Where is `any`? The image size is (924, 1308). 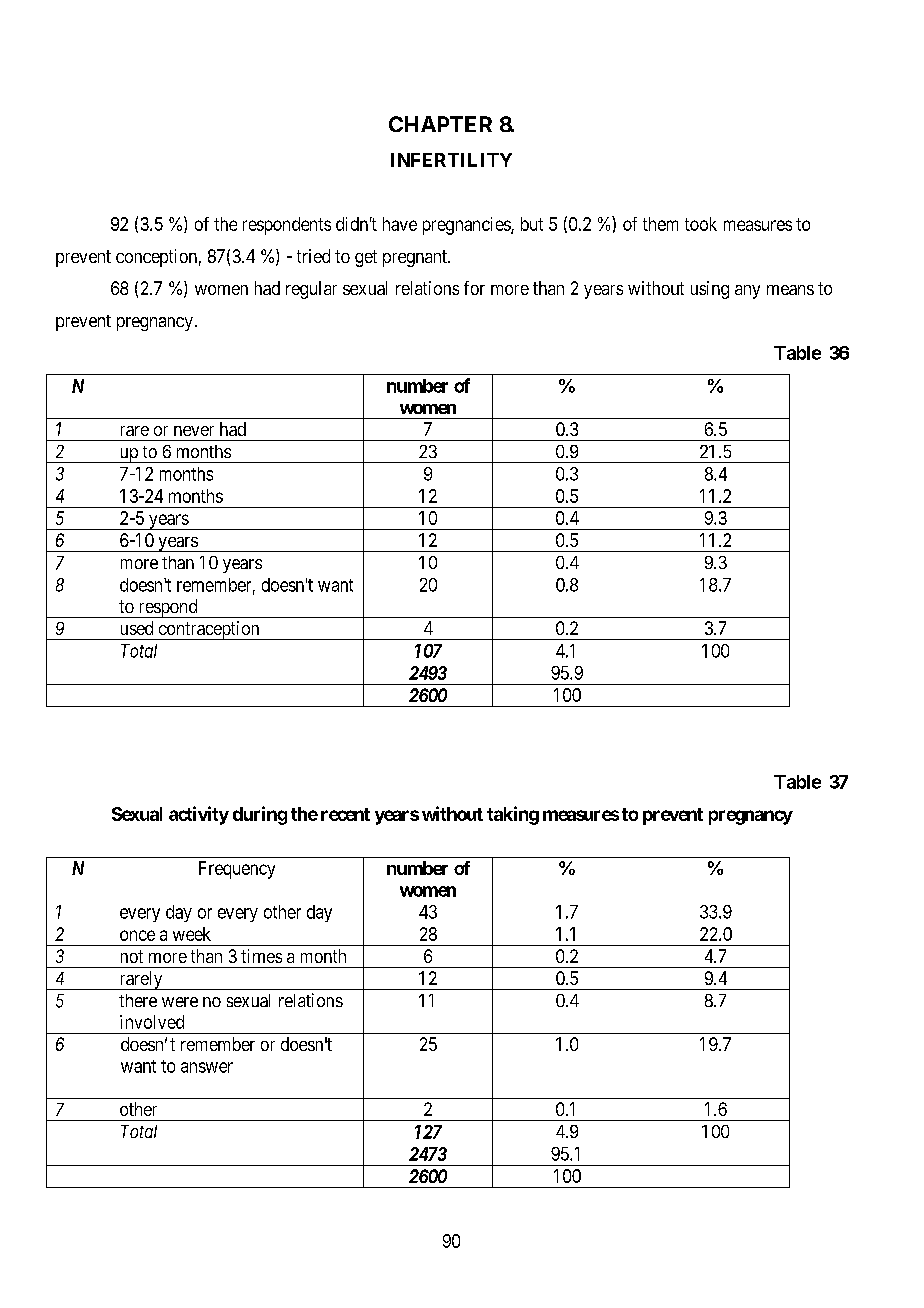
any is located at coordinates (747, 292).
